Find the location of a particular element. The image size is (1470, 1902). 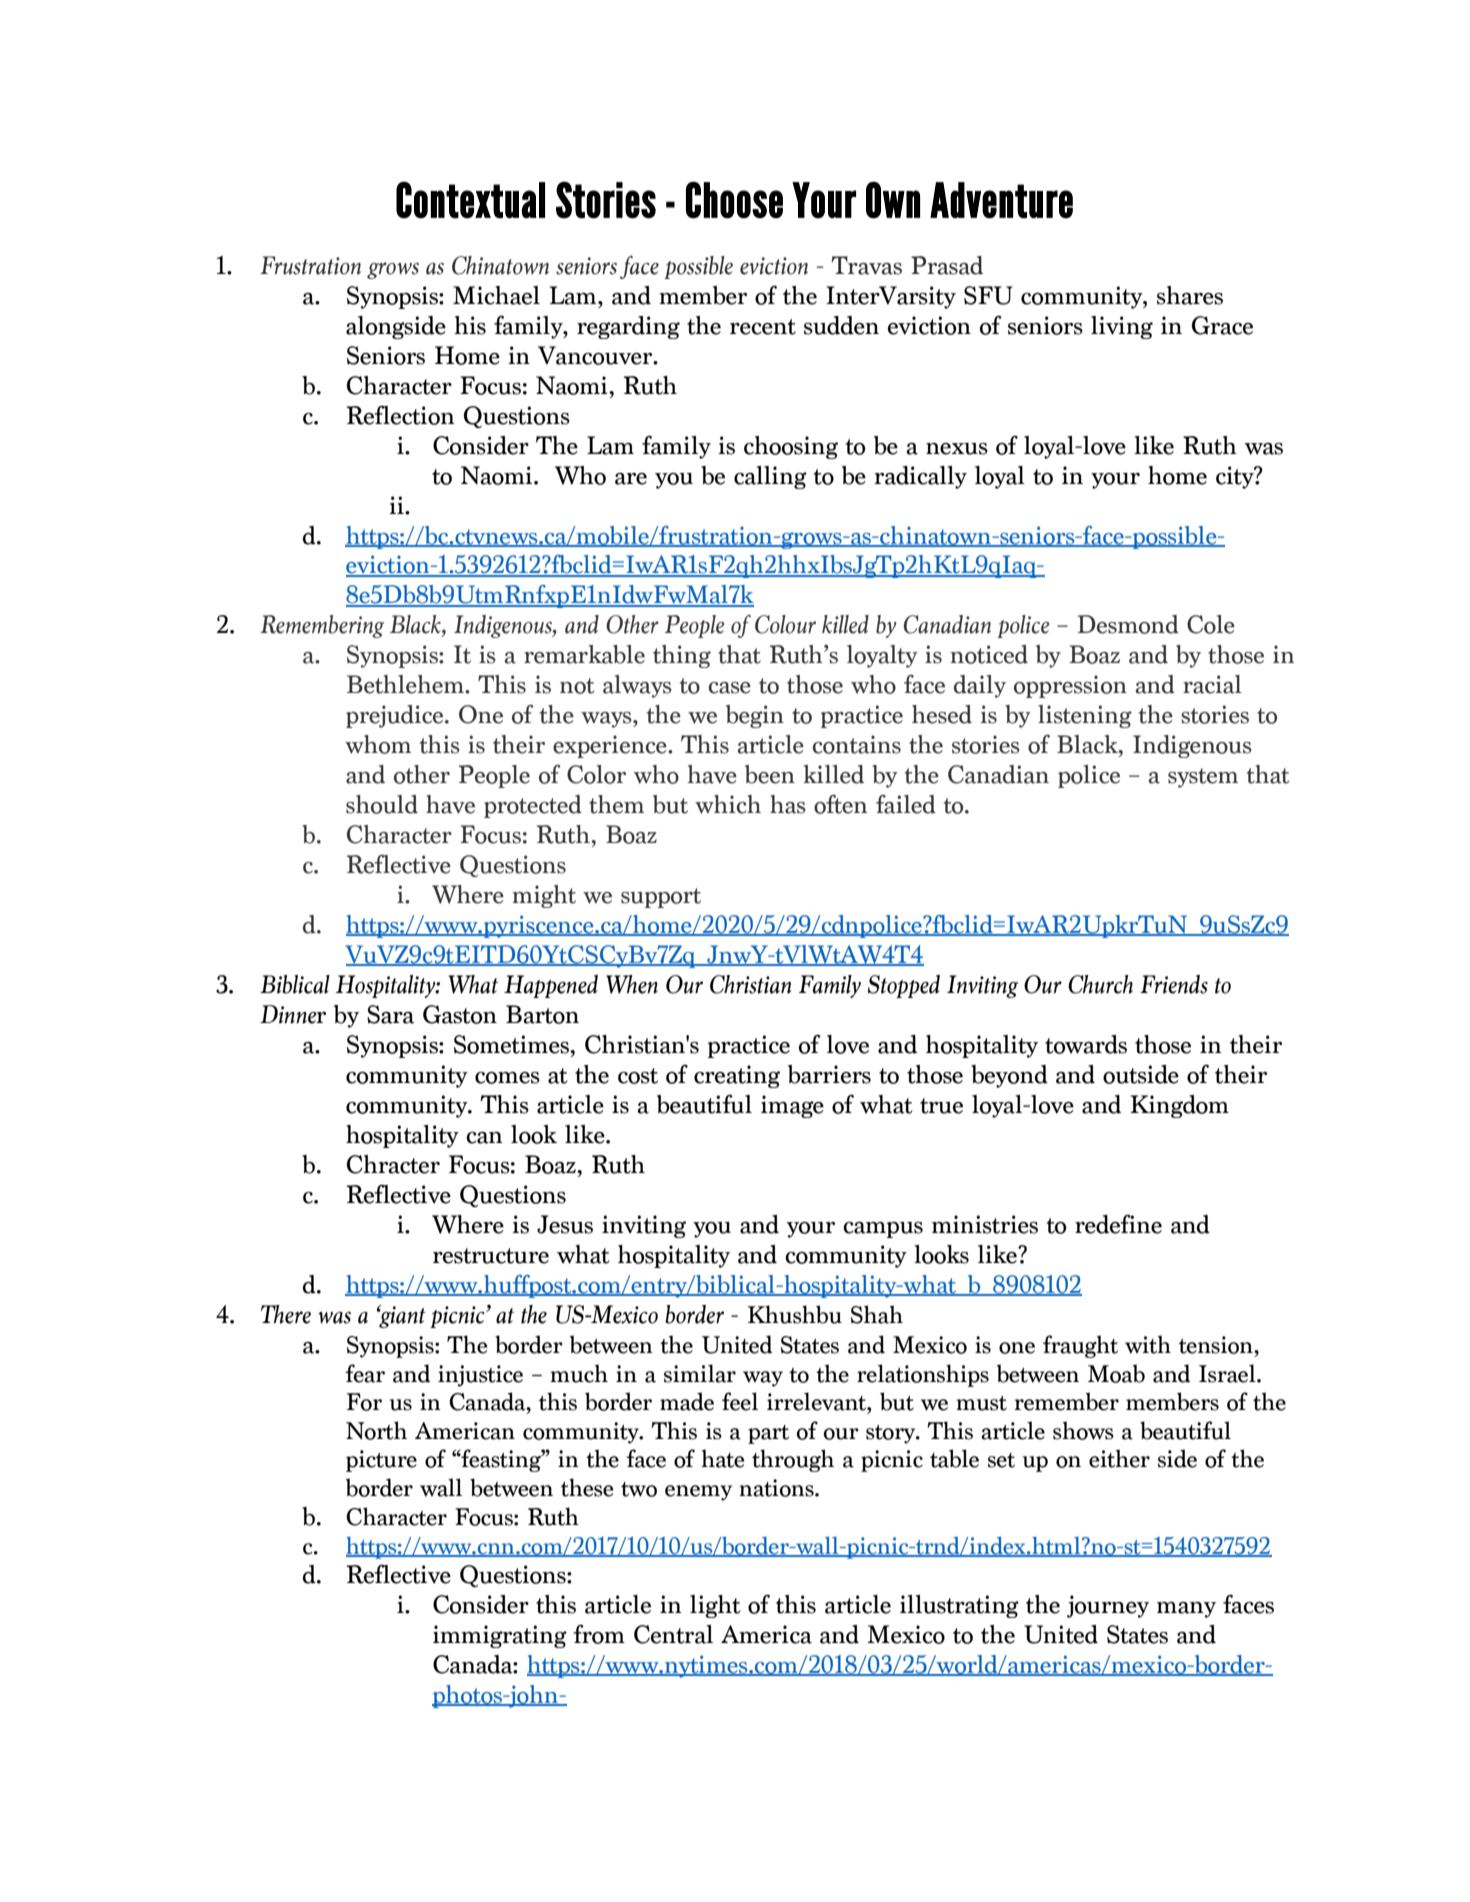

journey is located at coordinates (1108, 1606).
